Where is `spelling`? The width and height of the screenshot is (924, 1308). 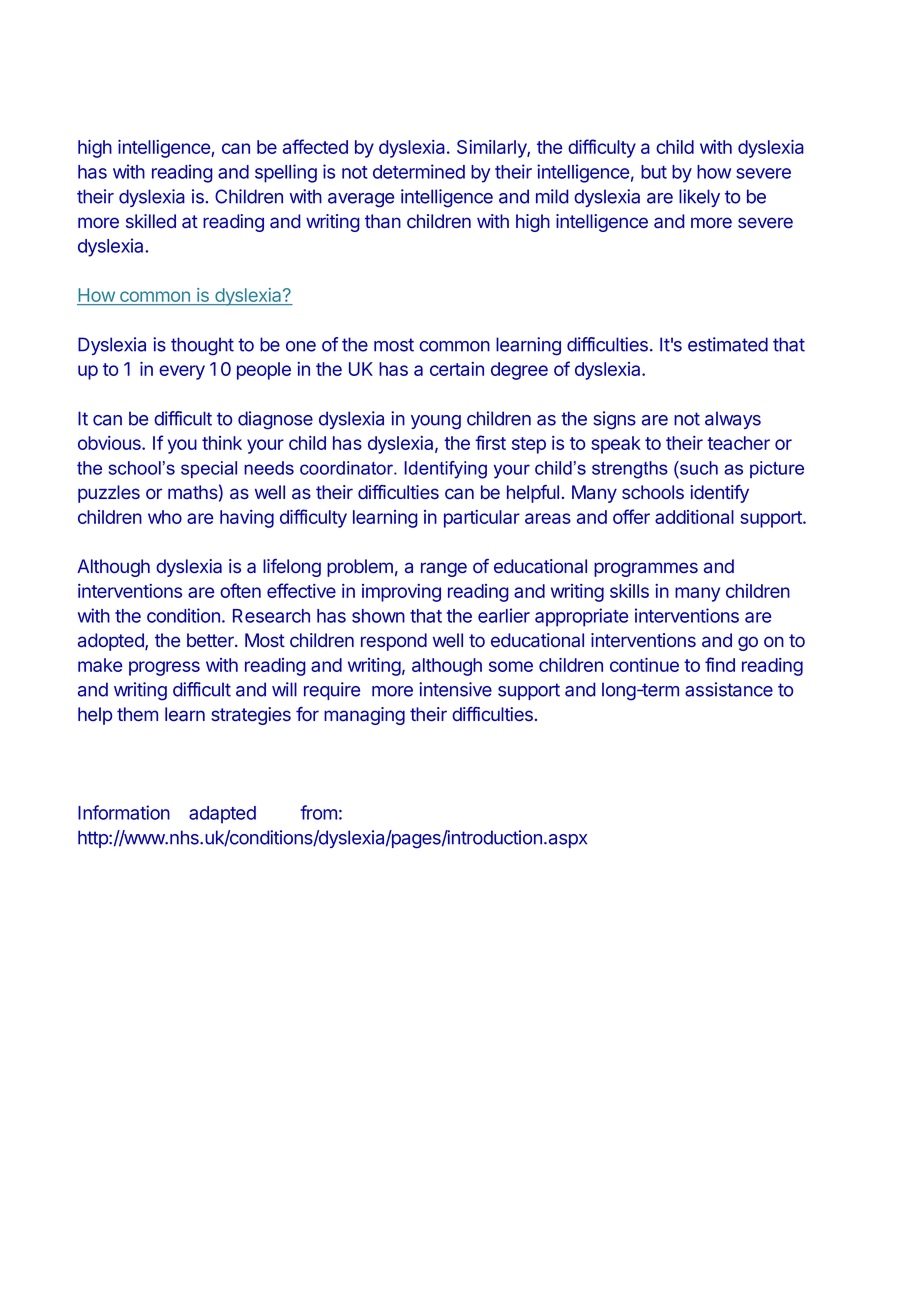 spelling is located at coordinates (286, 173).
